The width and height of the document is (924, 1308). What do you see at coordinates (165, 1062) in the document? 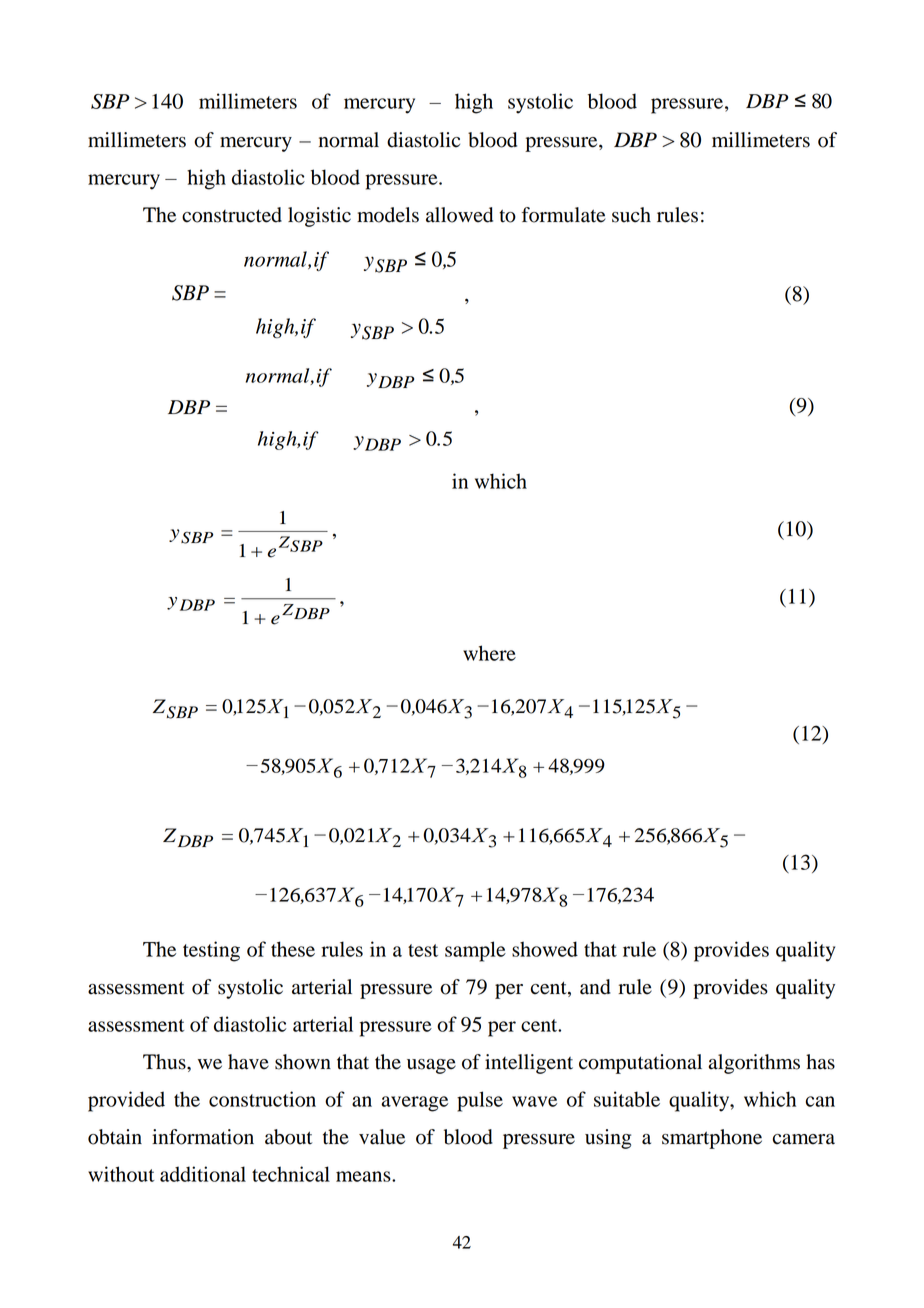
I see `Thus` at bounding box center [165, 1062].
